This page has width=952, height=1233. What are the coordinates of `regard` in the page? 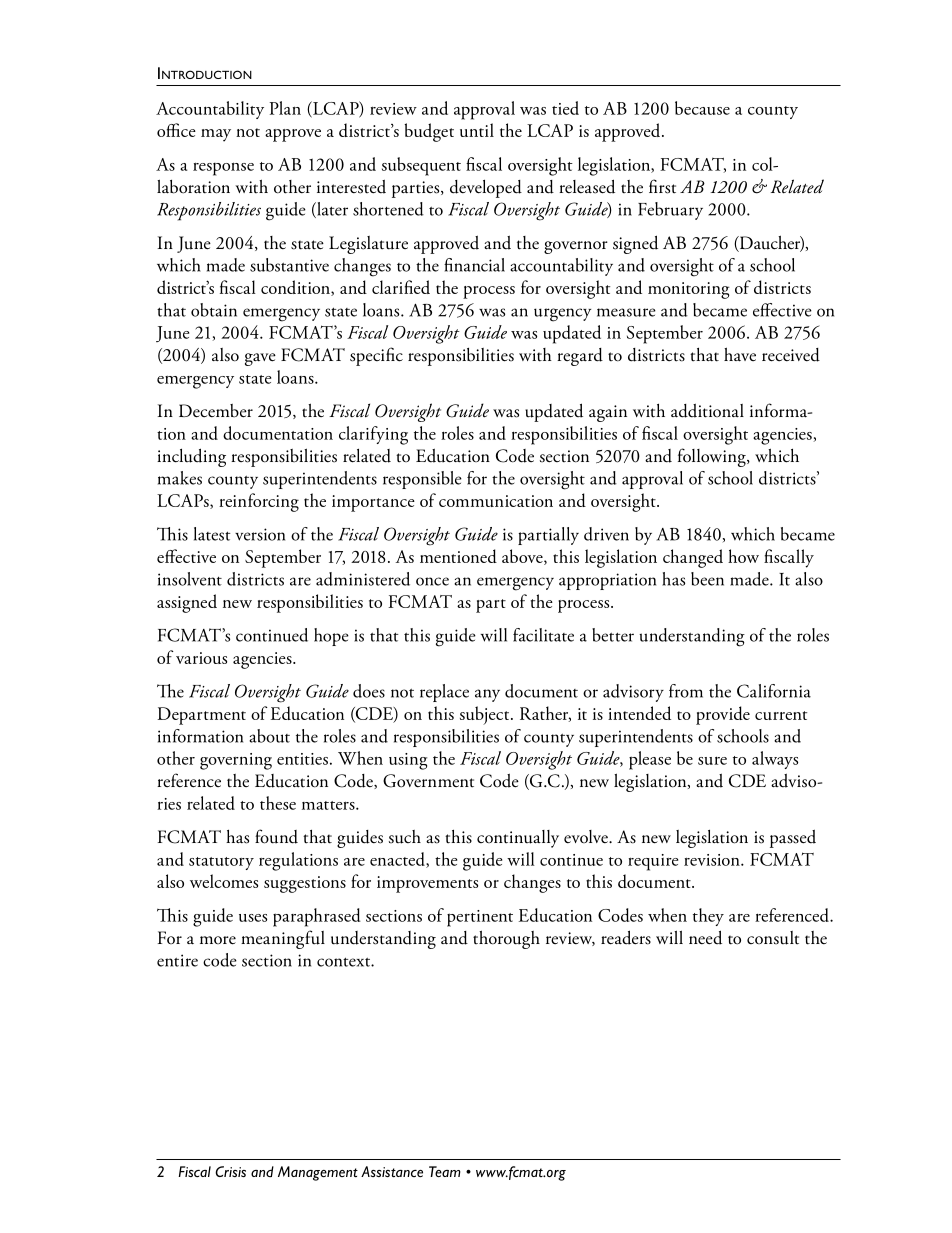 It's located at (580, 357).
